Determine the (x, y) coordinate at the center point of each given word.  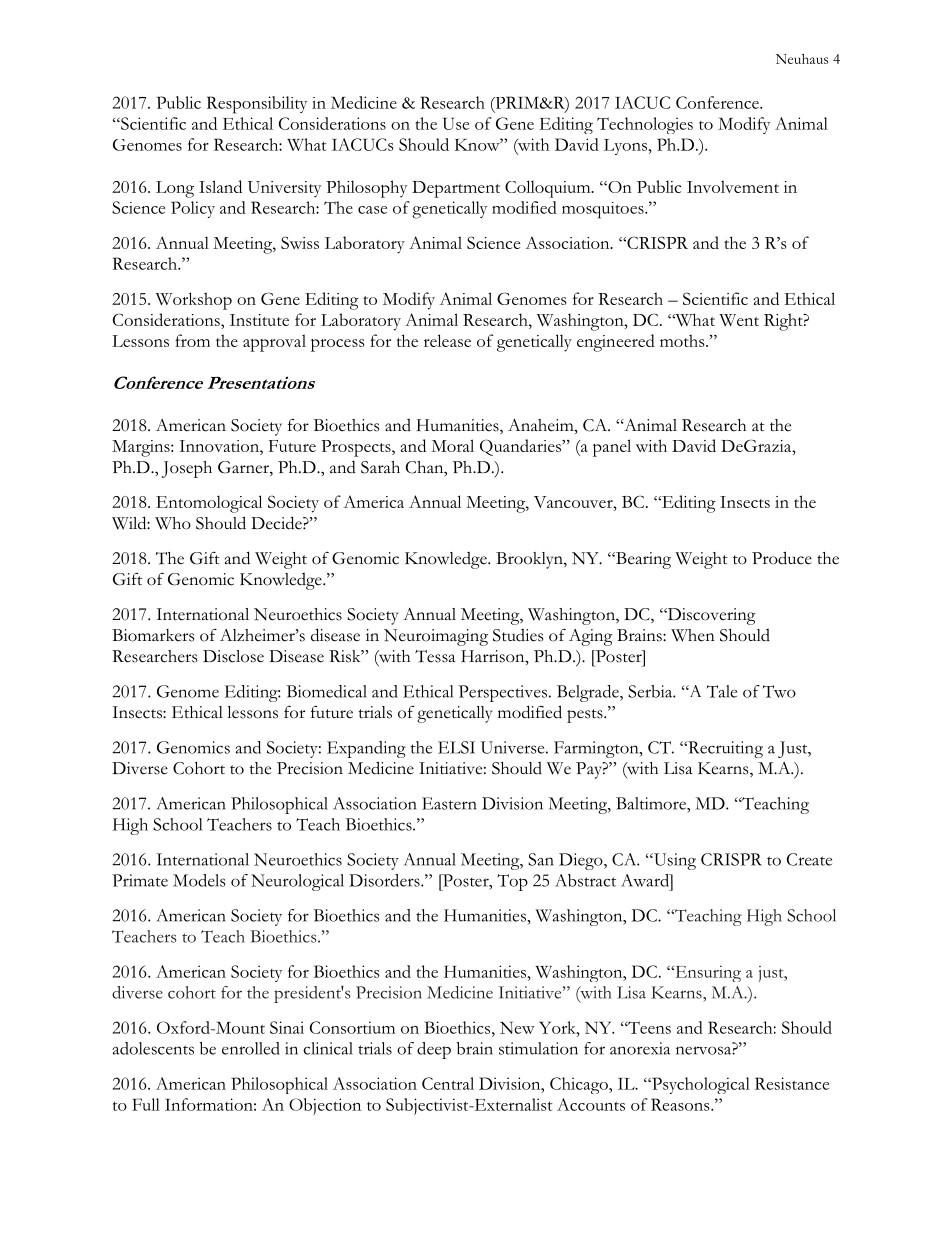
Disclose (233, 656)
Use (456, 123)
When (693, 635)
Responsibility (256, 105)
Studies (518, 635)
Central (448, 1083)
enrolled (251, 1048)
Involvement (733, 186)
